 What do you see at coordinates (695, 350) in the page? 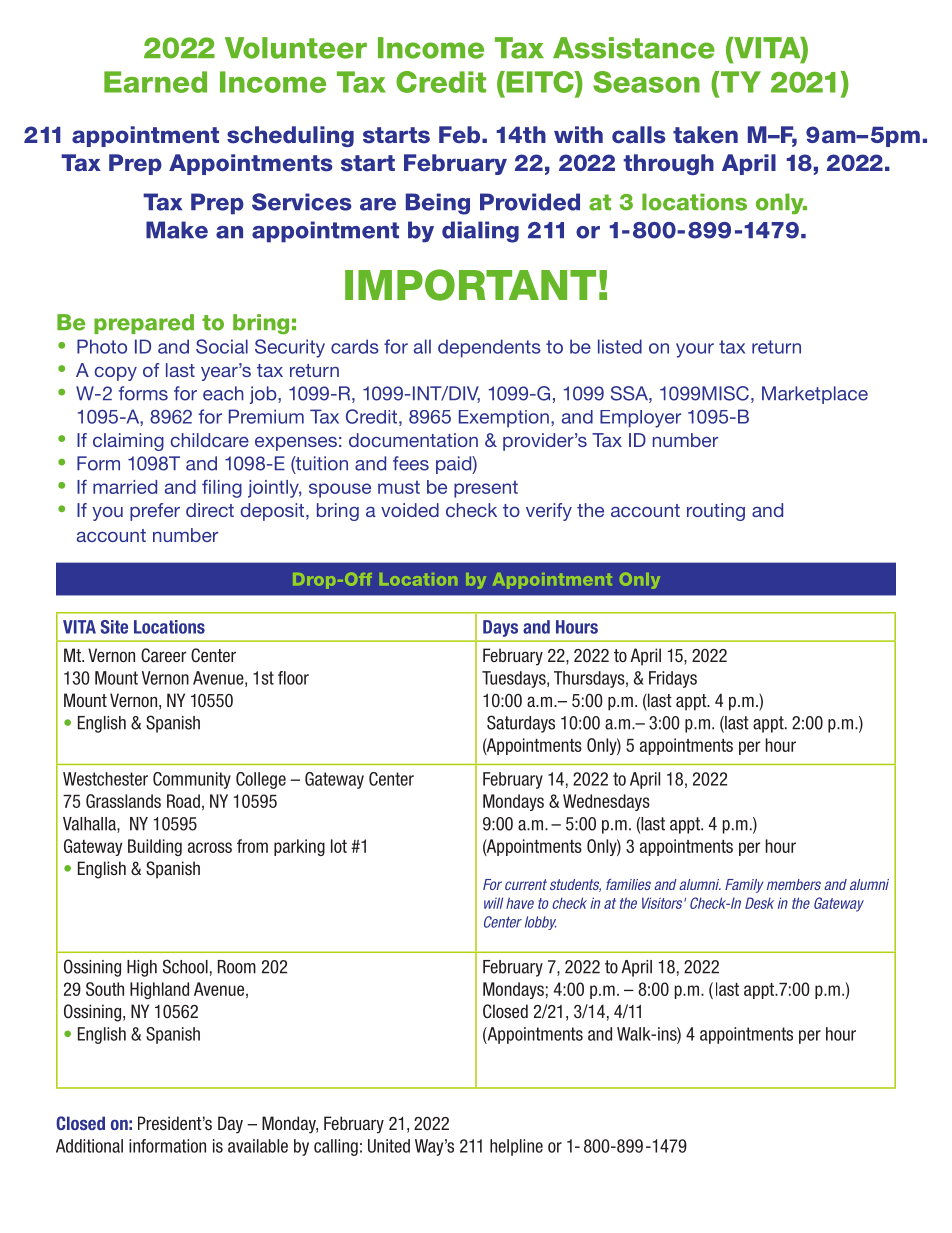
I see `your` at bounding box center [695, 350].
